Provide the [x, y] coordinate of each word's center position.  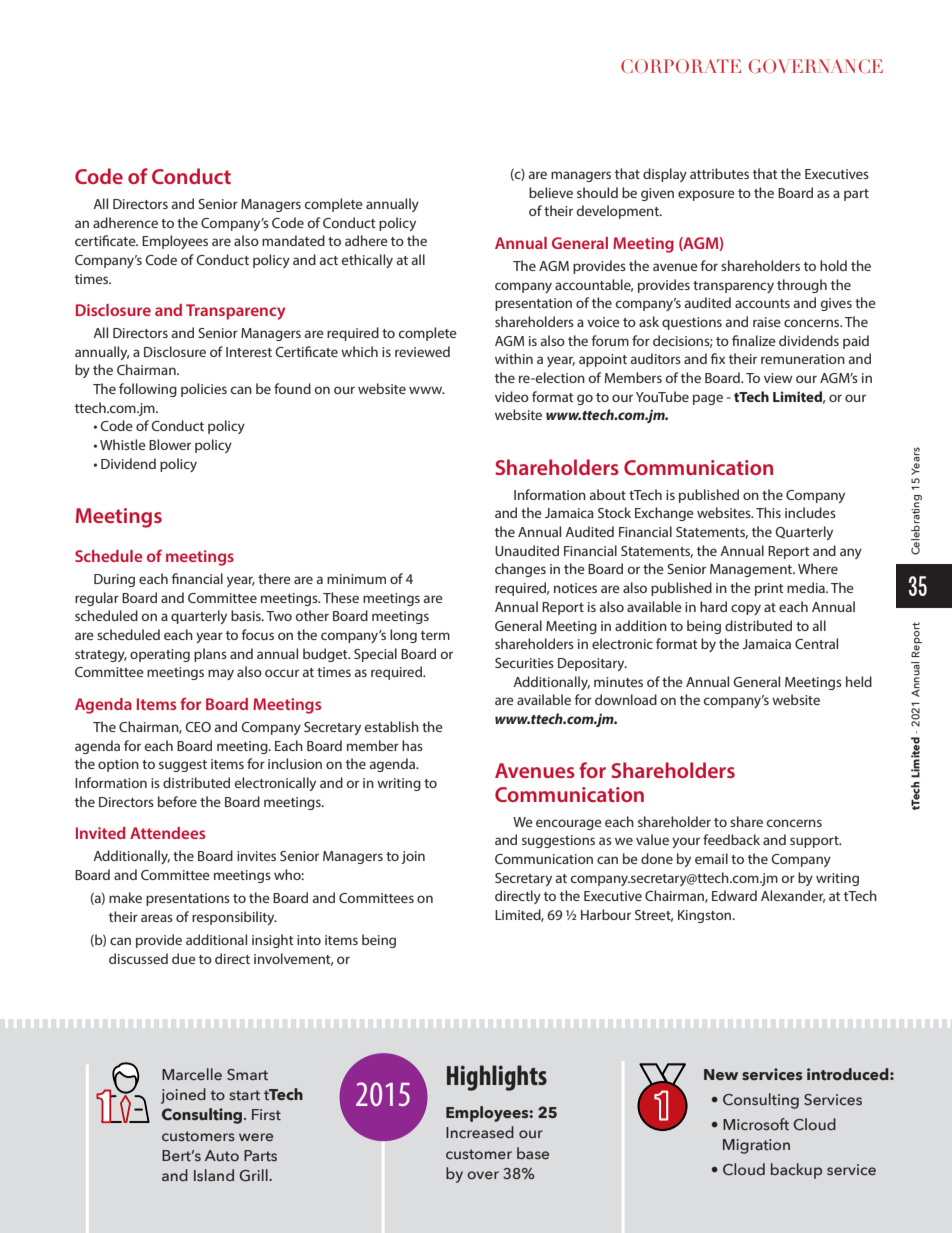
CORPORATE [681, 66]
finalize [754, 340]
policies [204, 390]
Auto [222, 1155]
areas [157, 918]
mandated [293, 240]
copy [746, 609]
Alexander [793, 896]
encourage [569, 824]
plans [210, 655]
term [435, 635]
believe [551, 192]
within [514, 358]
